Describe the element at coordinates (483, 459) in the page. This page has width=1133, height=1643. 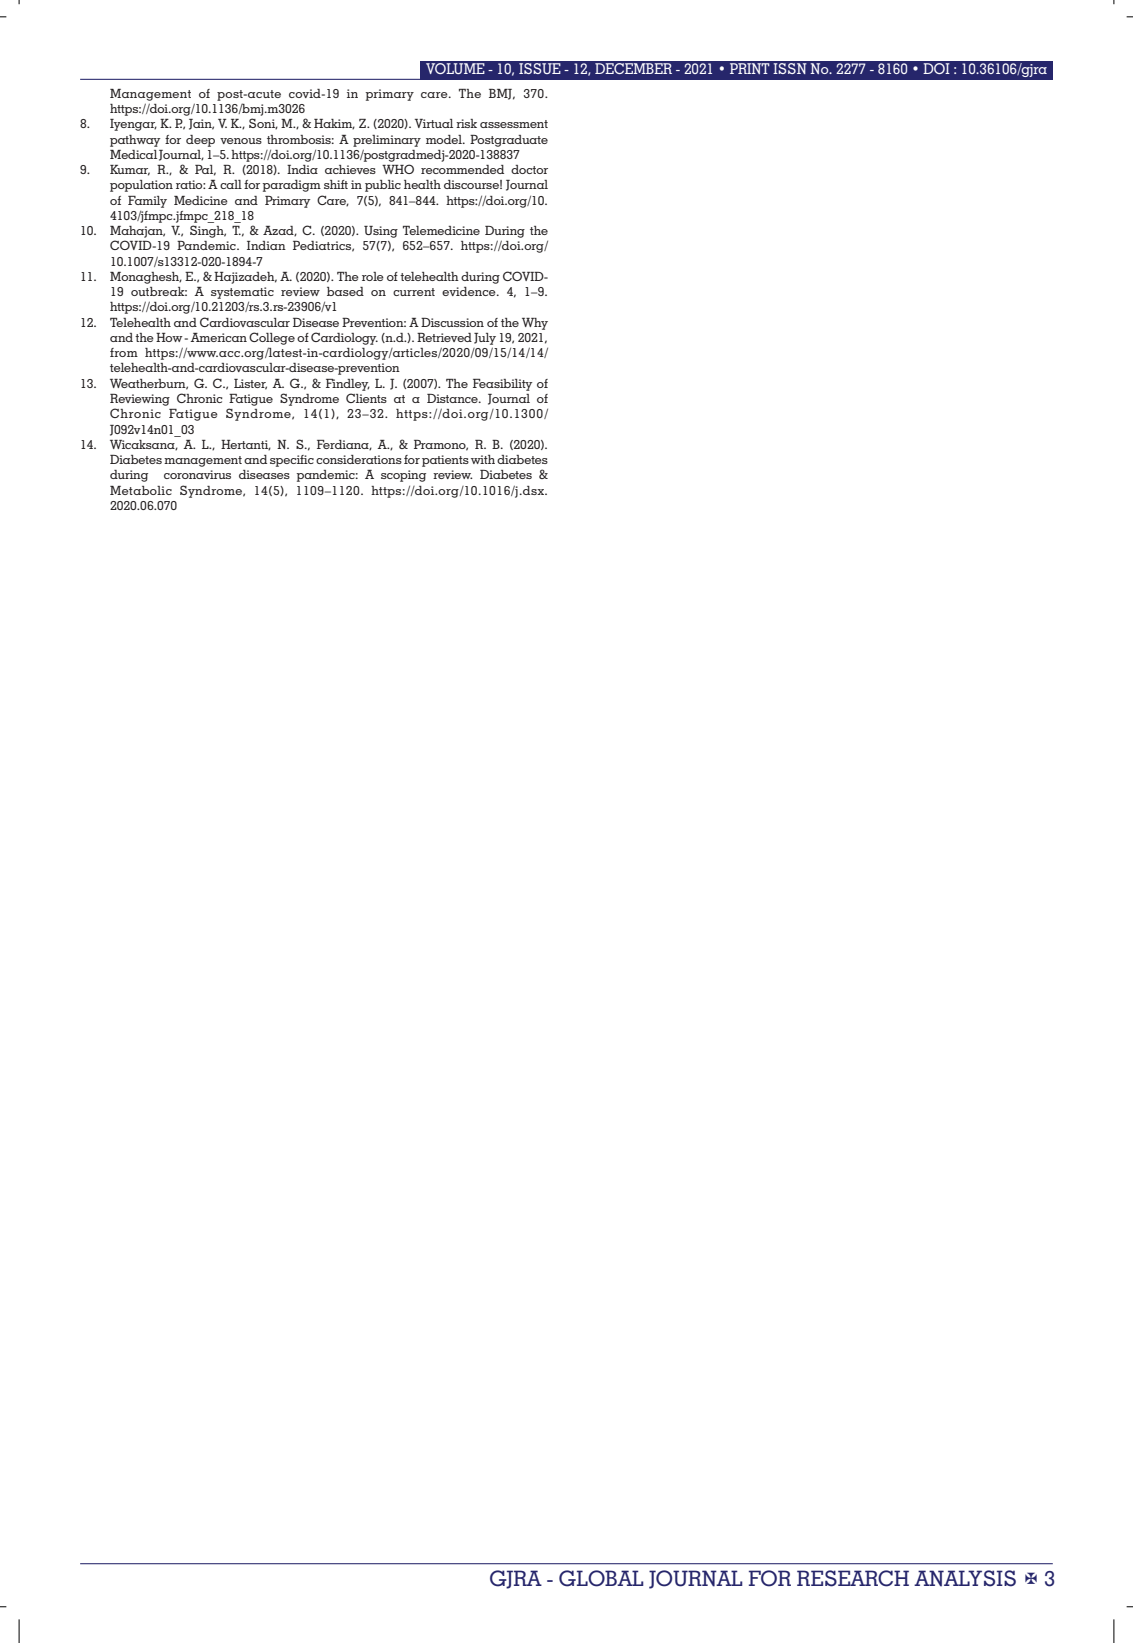
I see `with` at that location.
